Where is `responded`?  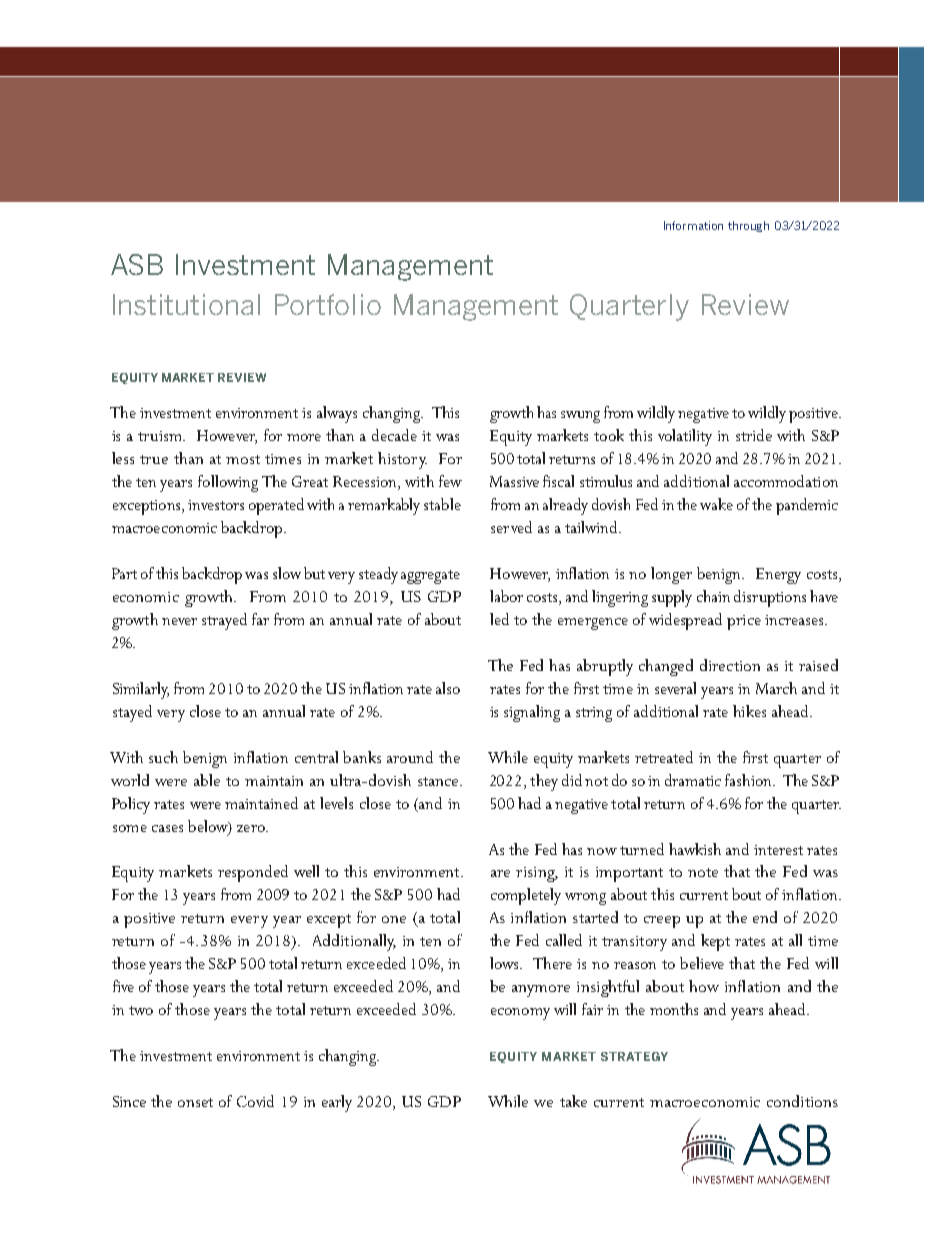 responded is located at coordinates (253, 873).
